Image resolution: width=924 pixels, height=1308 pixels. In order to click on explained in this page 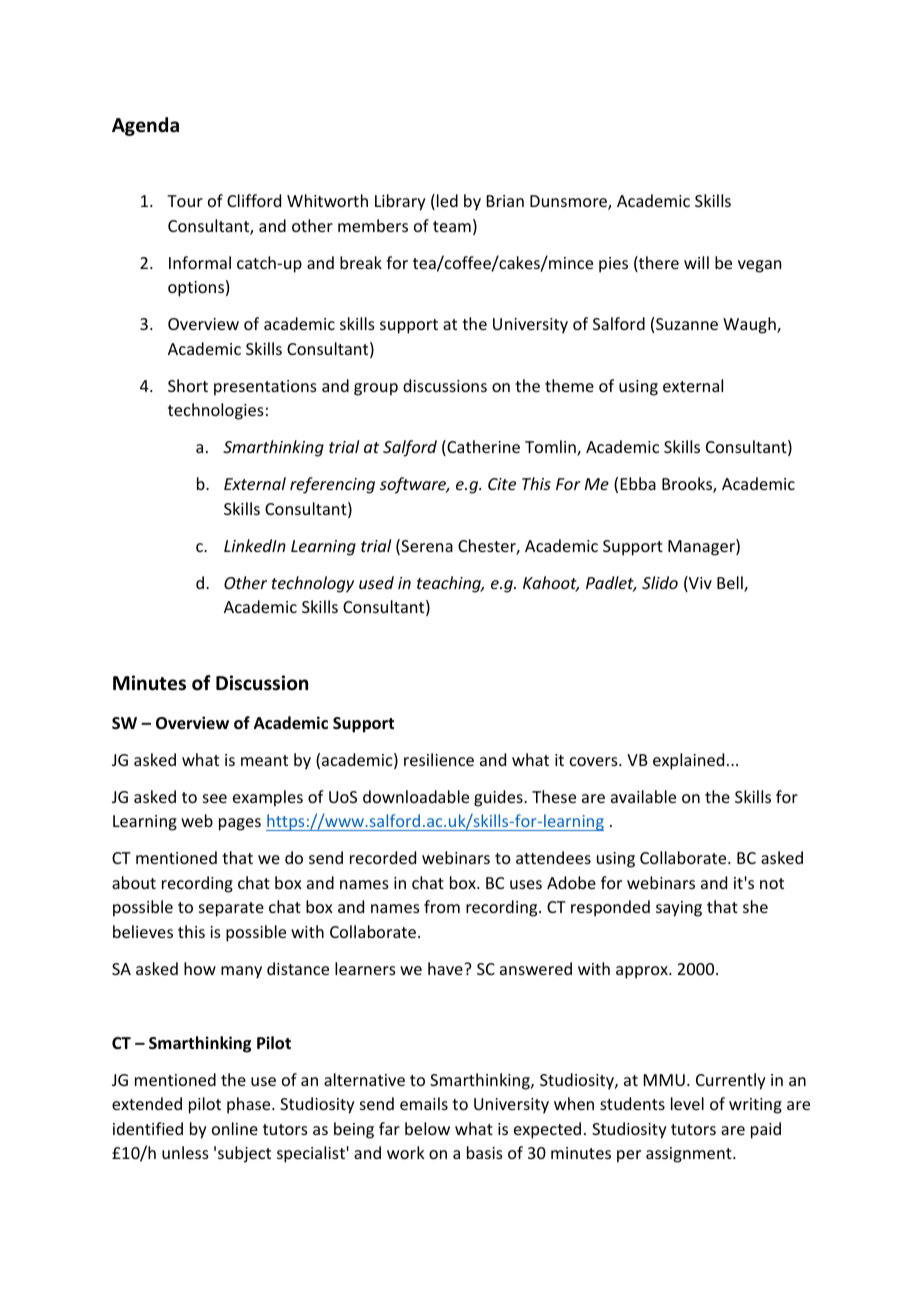, I will do `click(688, 761)`.
